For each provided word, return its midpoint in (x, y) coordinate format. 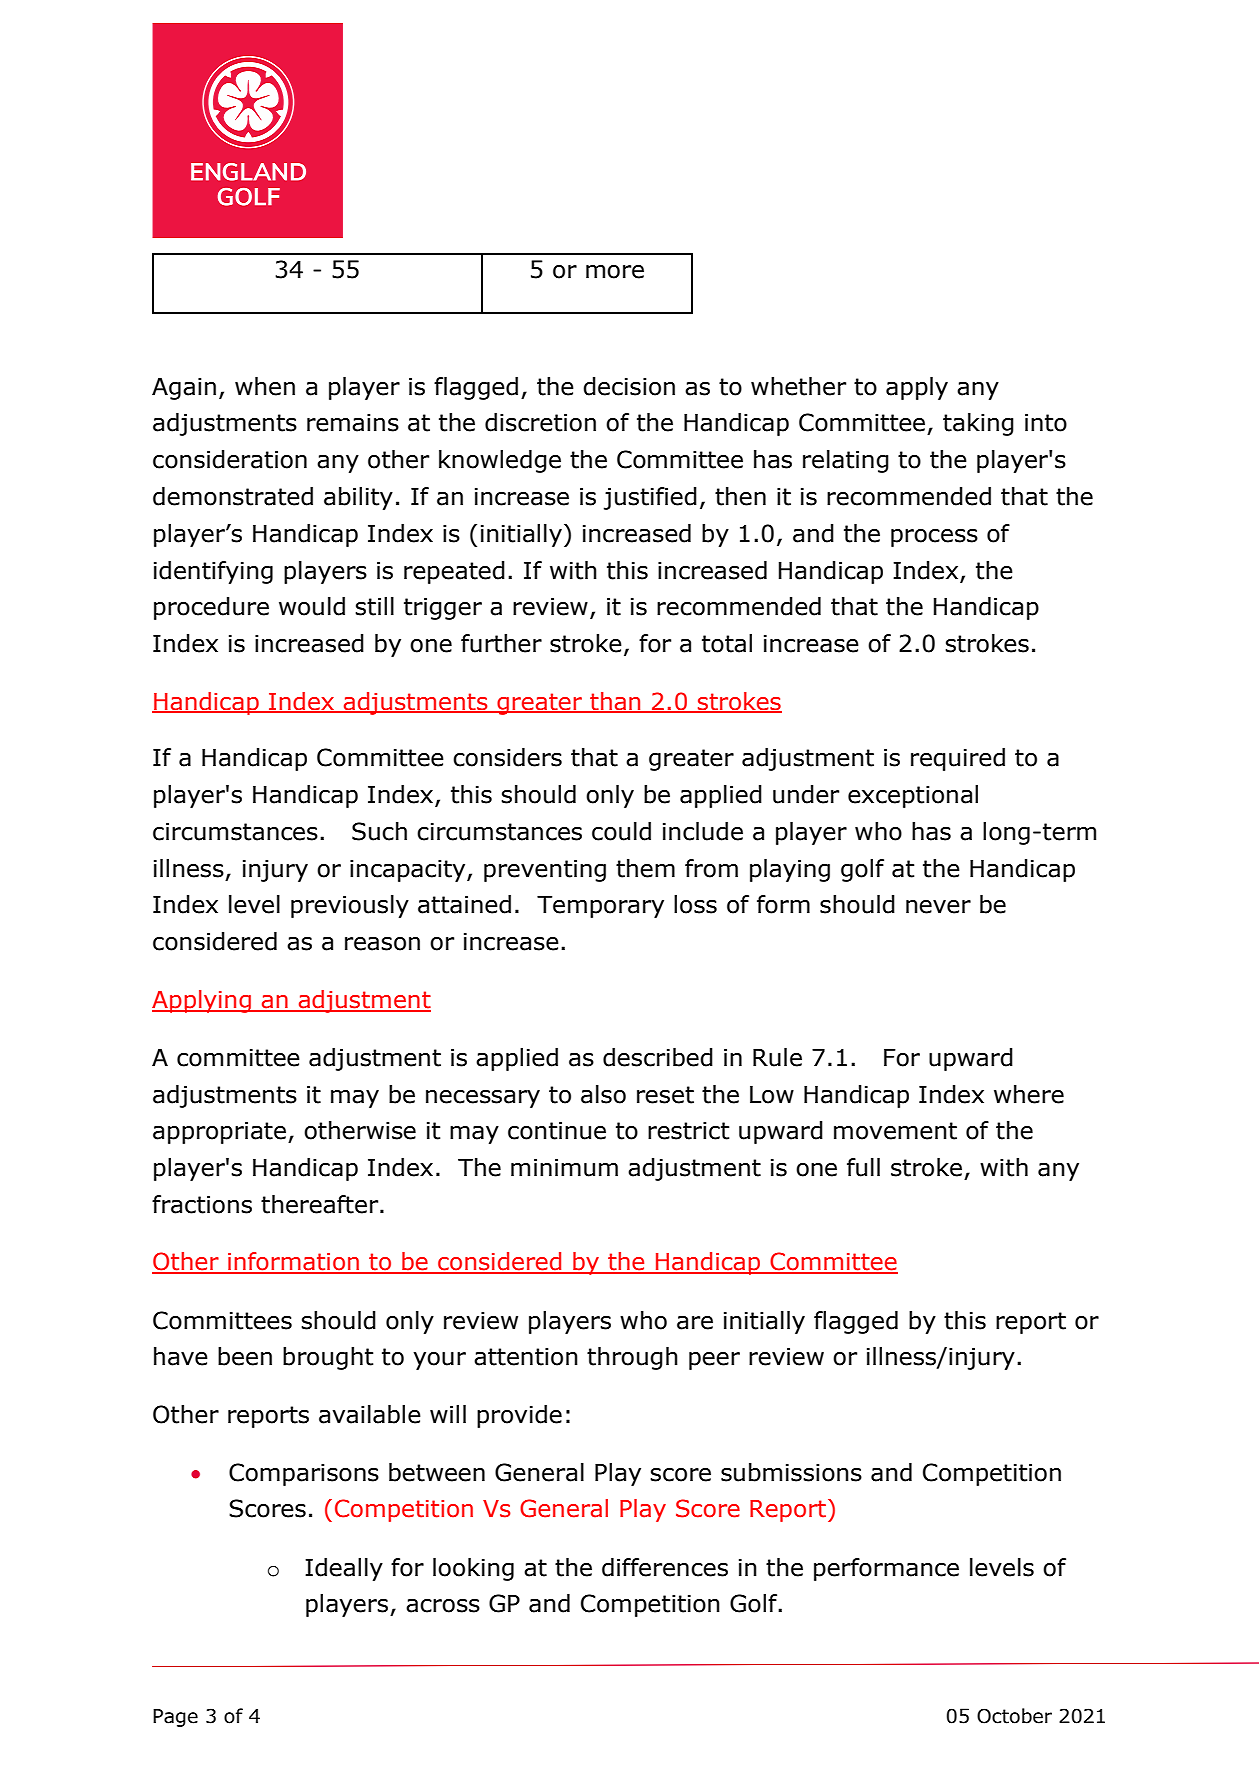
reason (382, 944)
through (632, 1358)
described (658, 1057)
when (265, 386)
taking (978, 424)
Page (175, 1718)
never (938, 907)
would (312, 606)
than (615, 702)
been (245, 1356)
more (615, 272)
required (958, 759)
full (863, 1167)
